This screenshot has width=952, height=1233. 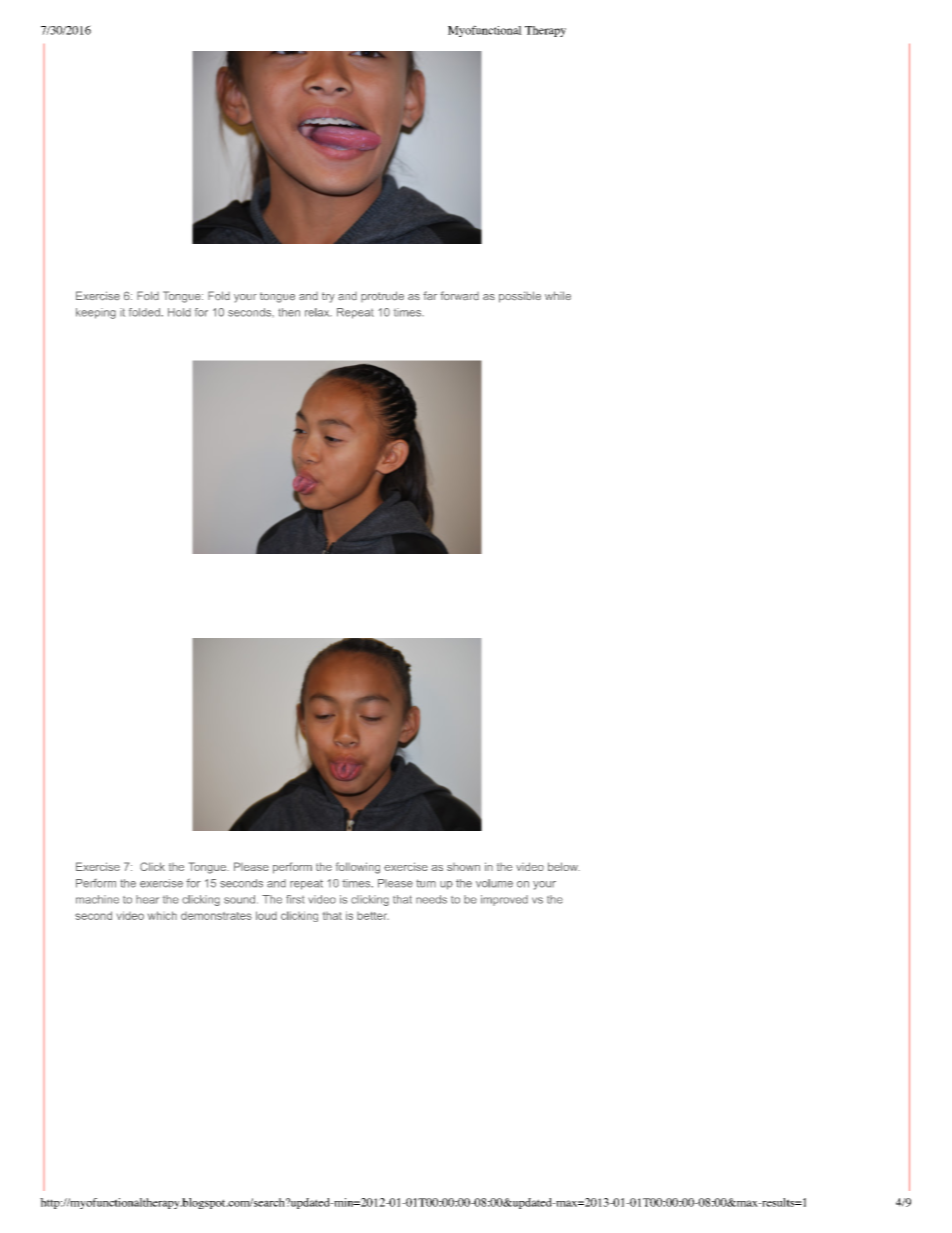 I want to click on forward, so click(x=459, y=295).
